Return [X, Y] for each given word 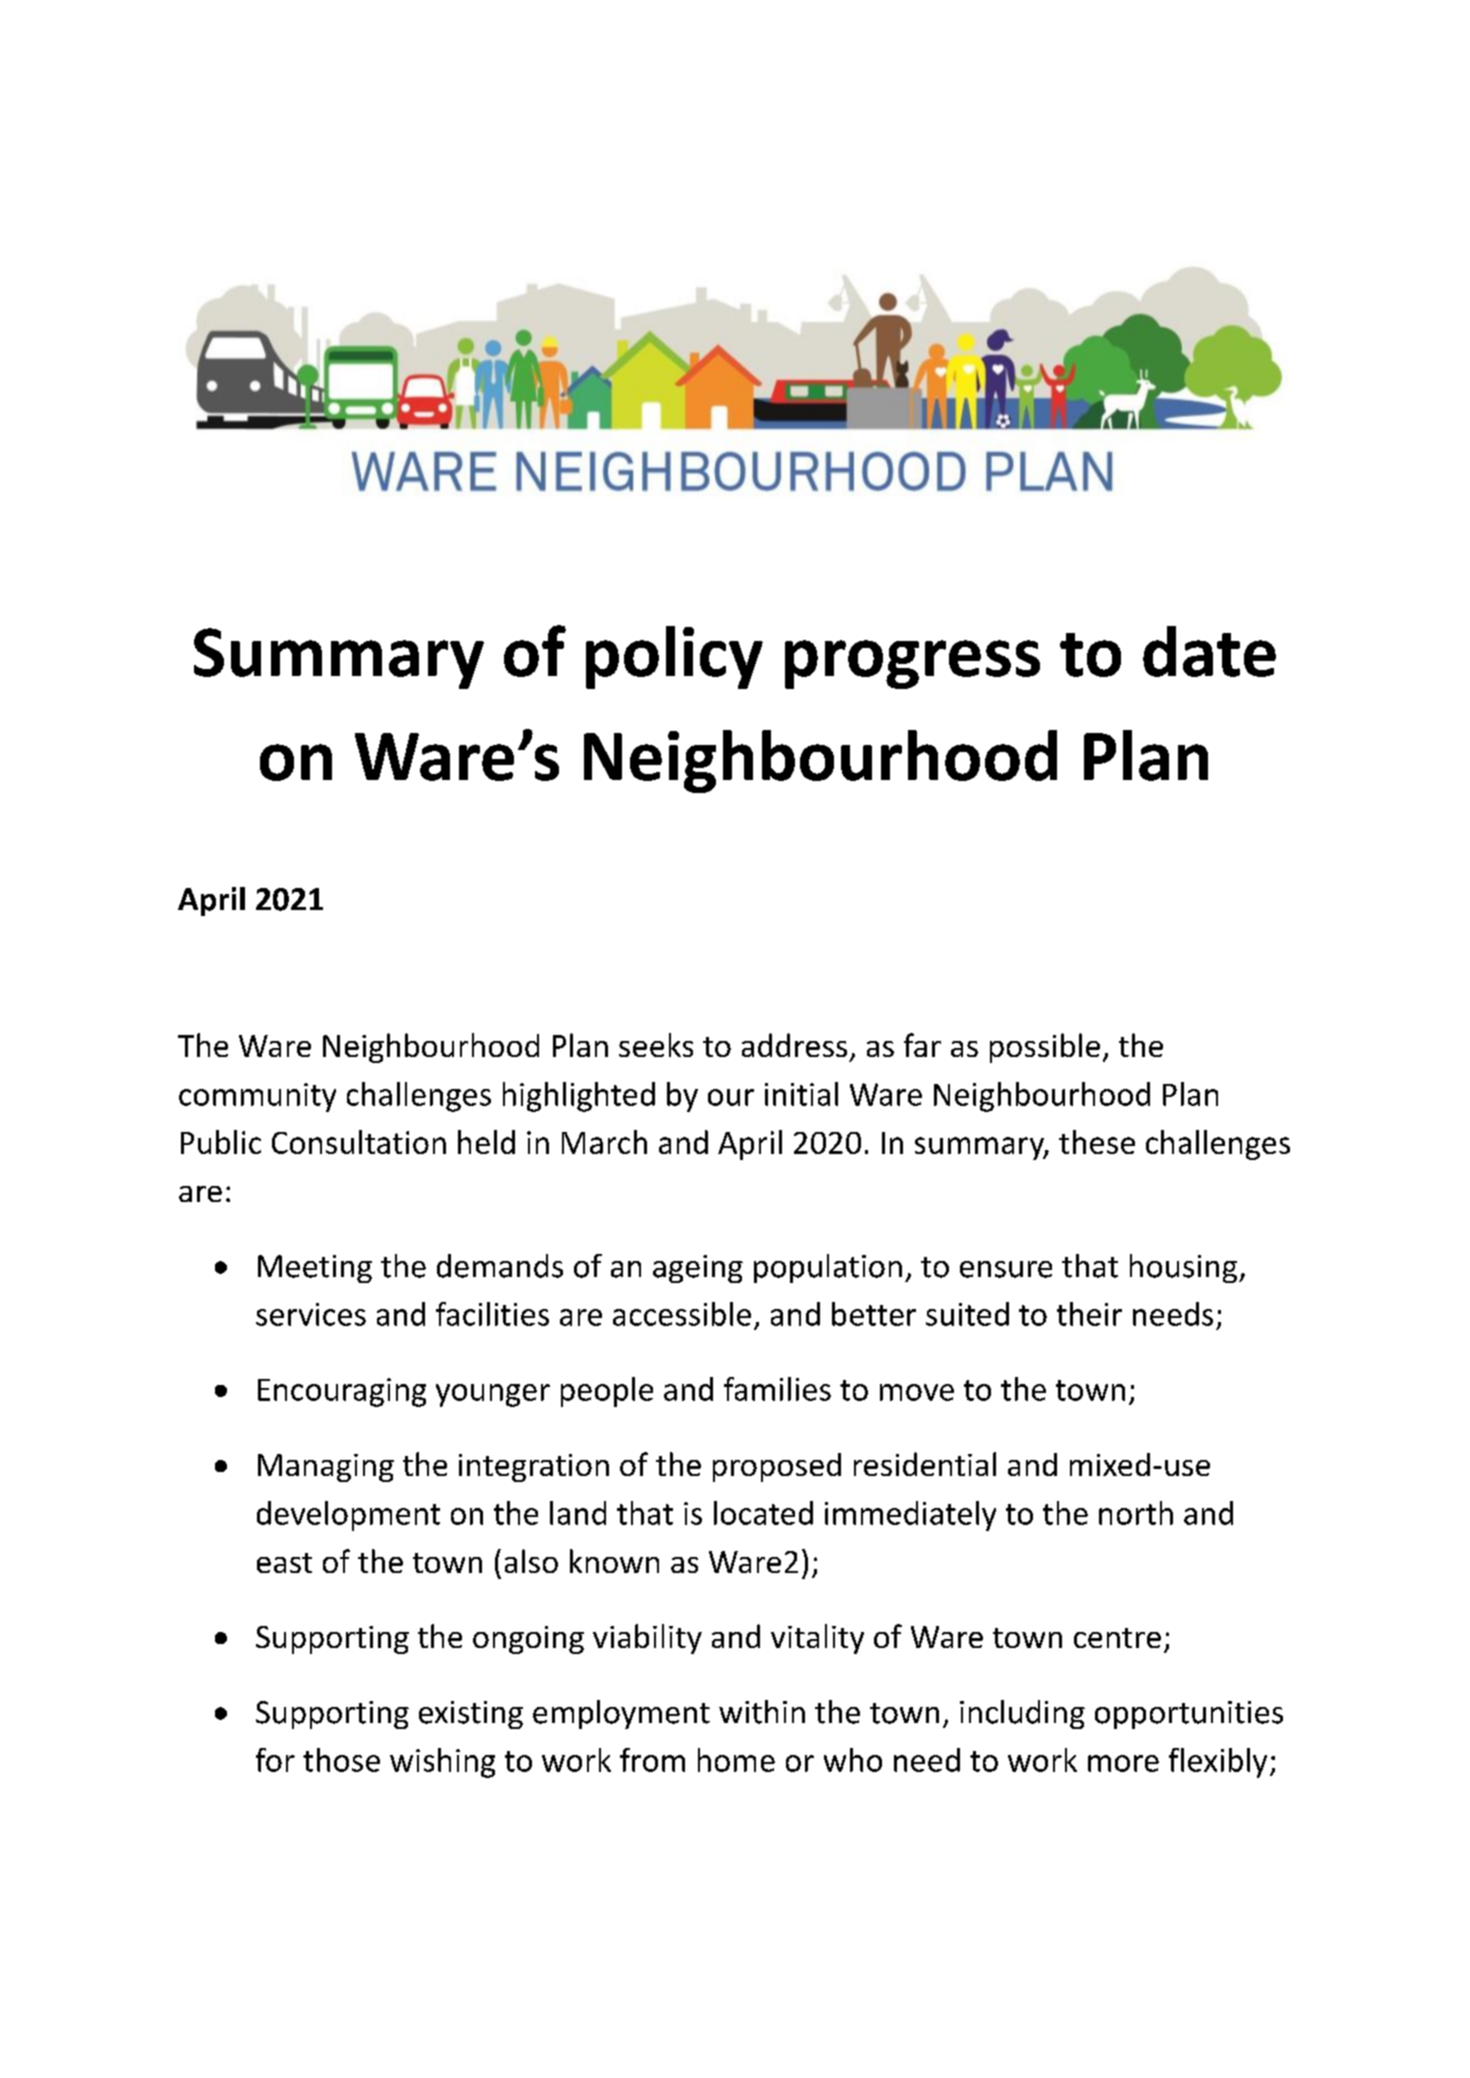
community [257, 1097]
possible [1045, 1048]
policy [674, 657]
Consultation [359, 1142]
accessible [682, 1314]
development [348, 1516]
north [1136, 1513]
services [311, 1314]
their [1089, 1314]
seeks [656, 1045]
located [763, 1513]
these [1097, 1142]
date [1209, 651]
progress [912, 664]
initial [801, 1094]
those [341, 1760]
